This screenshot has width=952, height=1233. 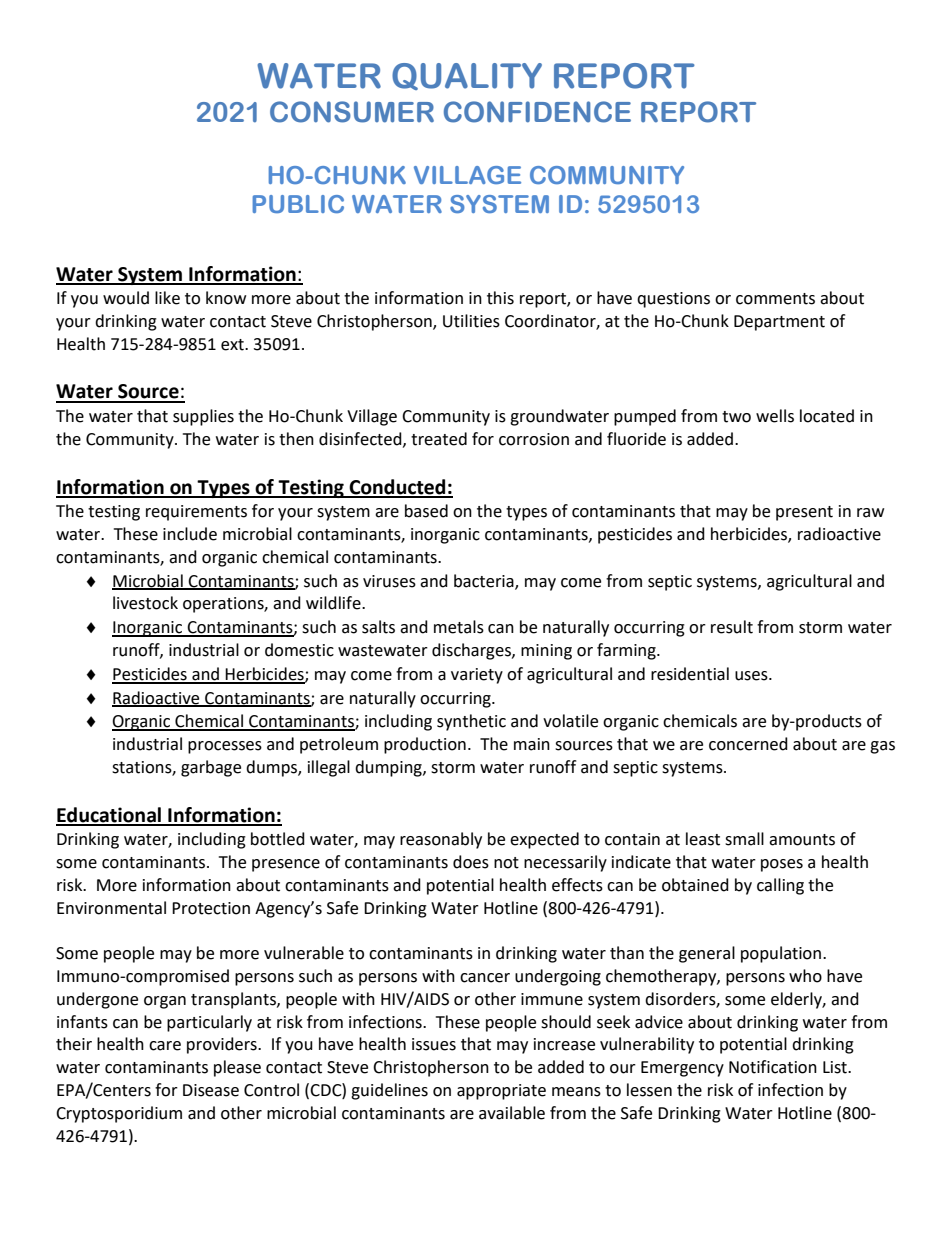 What do you see at coordinates (775, 416) in the screenshot?
I see `wells` at bounding box center [775, 416].
